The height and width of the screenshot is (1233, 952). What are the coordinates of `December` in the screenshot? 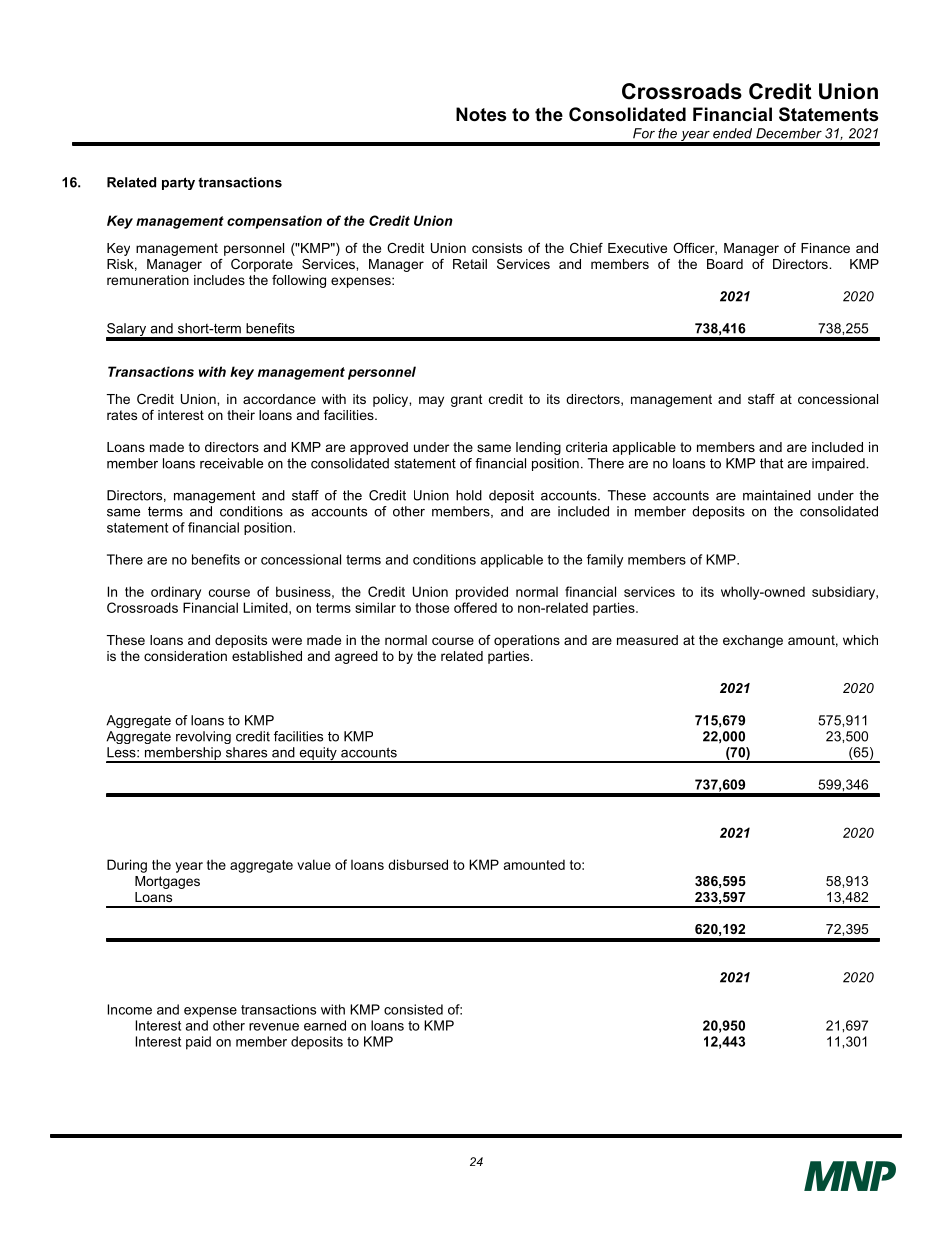 It's located at (789, 133).
